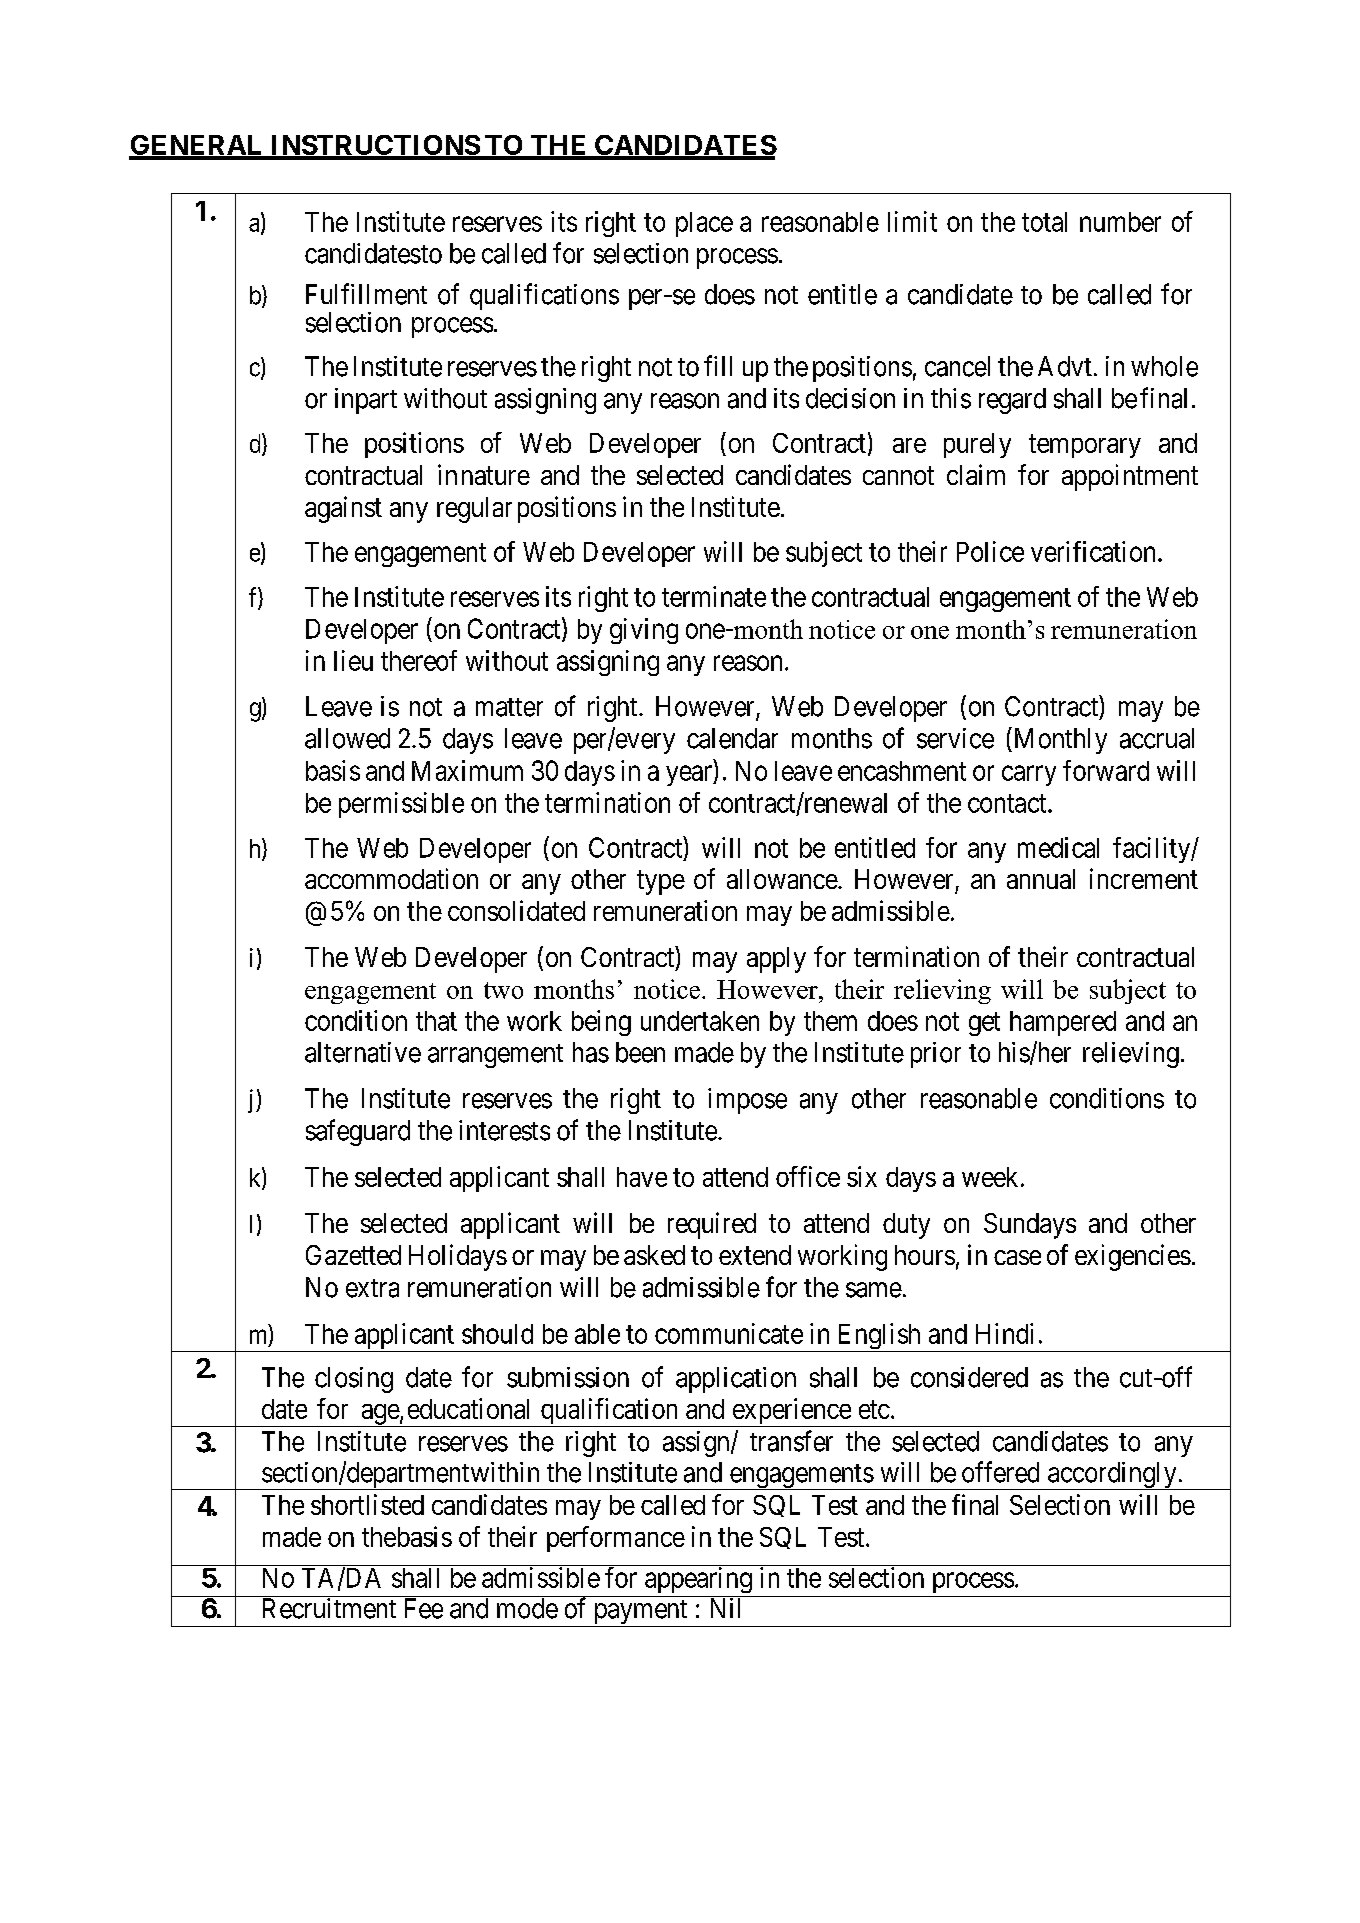 The image size is (1360, 1923). I want to click on Nil, so click(725, 1608).
